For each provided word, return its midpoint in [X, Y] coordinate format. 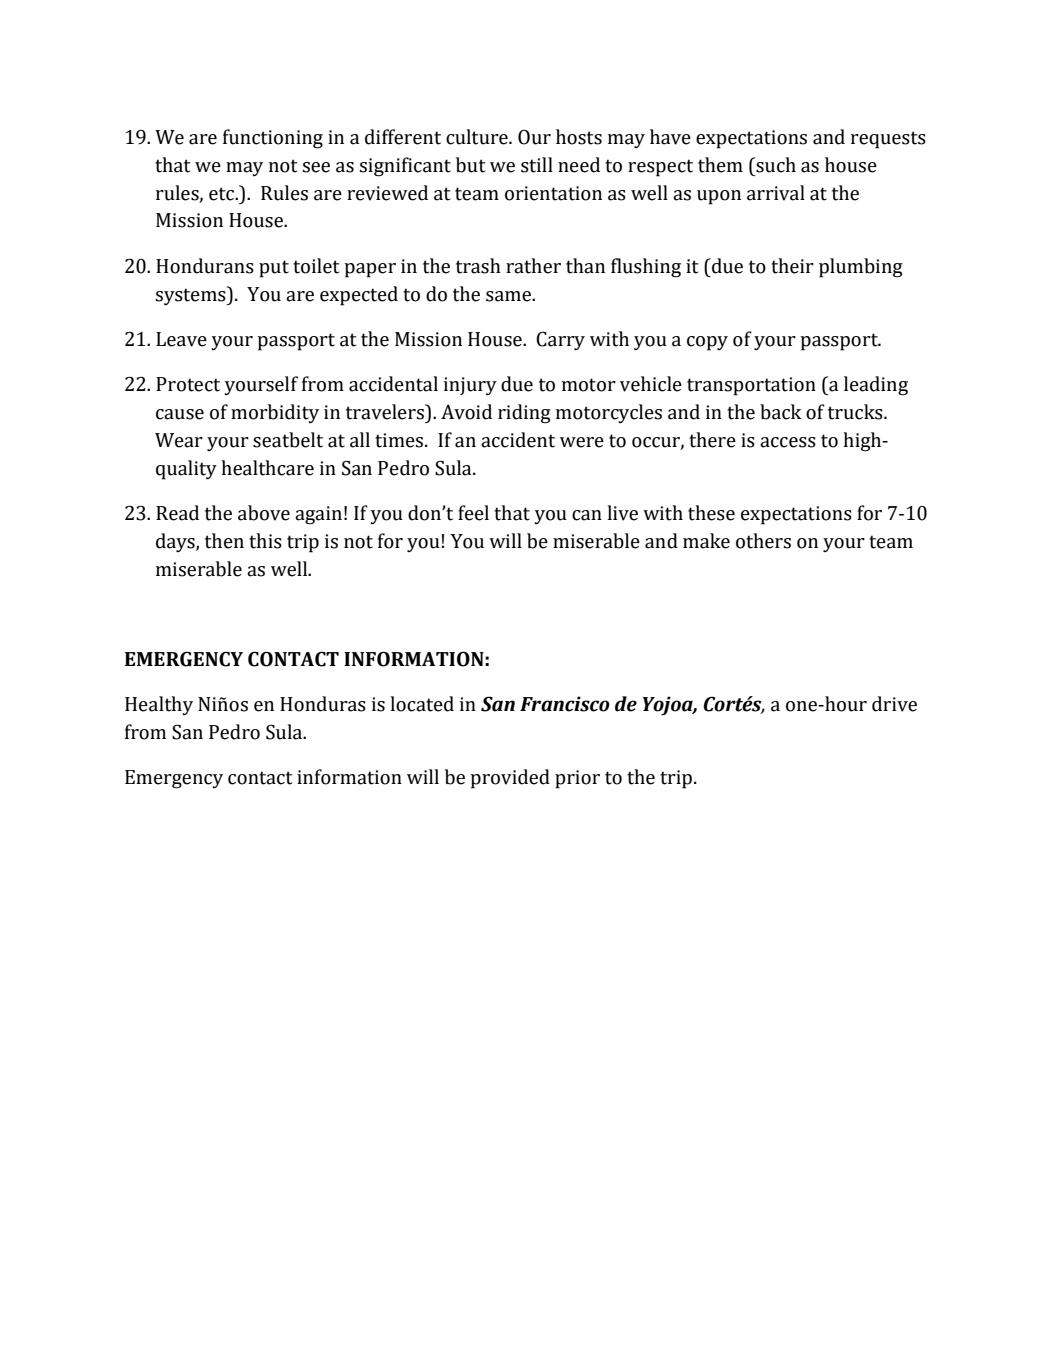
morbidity [275, 413]
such [775, 165]
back [781, 412]
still [537, 165]
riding [524, 414]
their [792, 266]
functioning [273, 139]
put [274, 269]
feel [473, 513]
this [265, 541]
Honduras [323, 704]
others [763, 541]
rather [533, 266]
